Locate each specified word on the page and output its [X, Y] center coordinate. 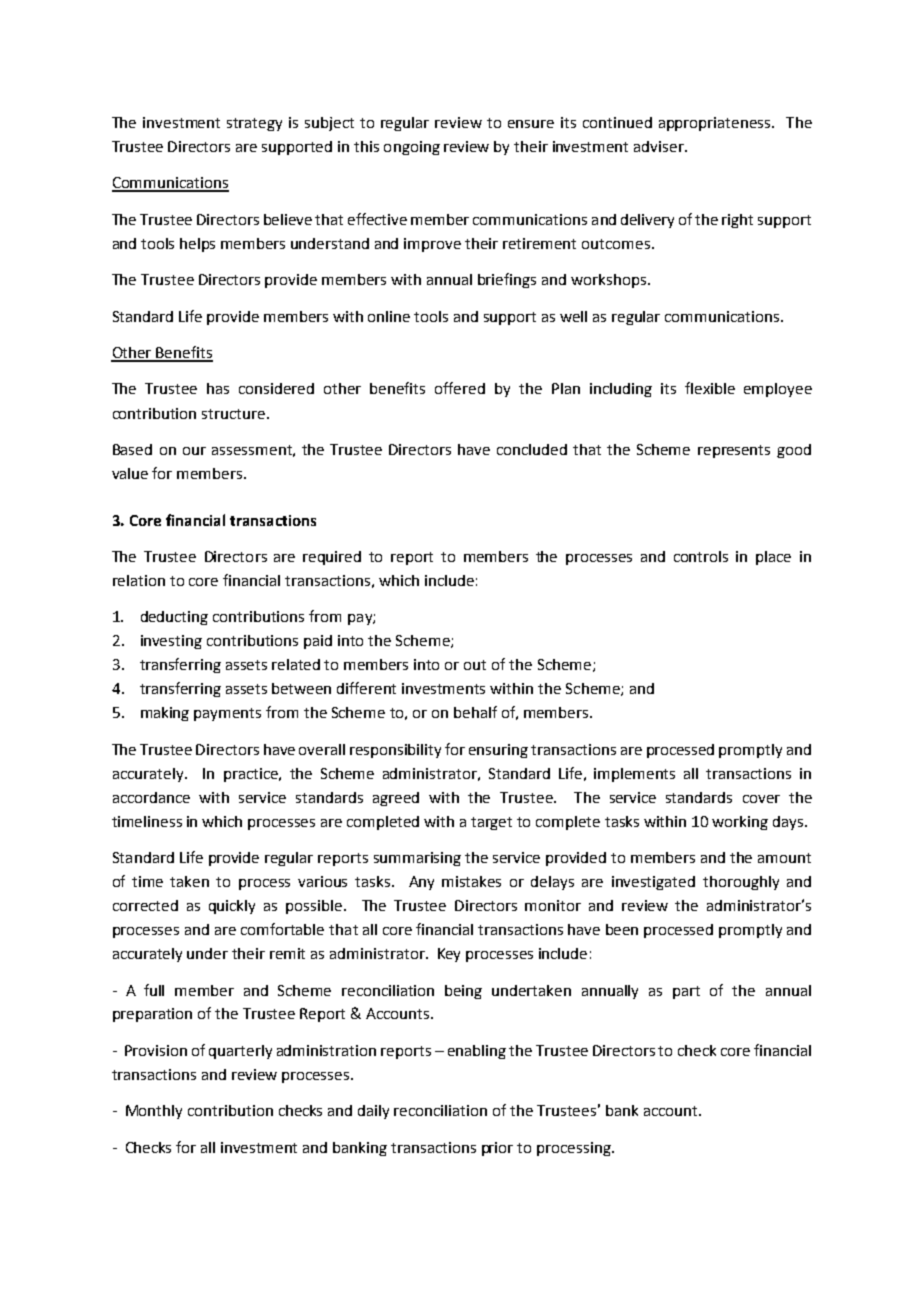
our [194, 451]
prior [497, 1149]
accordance [151, 797]
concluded [532, 449]
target [491, 823]
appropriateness [716, 124]
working [740, 823]
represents [734, 451]
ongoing [412, 148]
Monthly [154, 1112]
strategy [254, 124]
